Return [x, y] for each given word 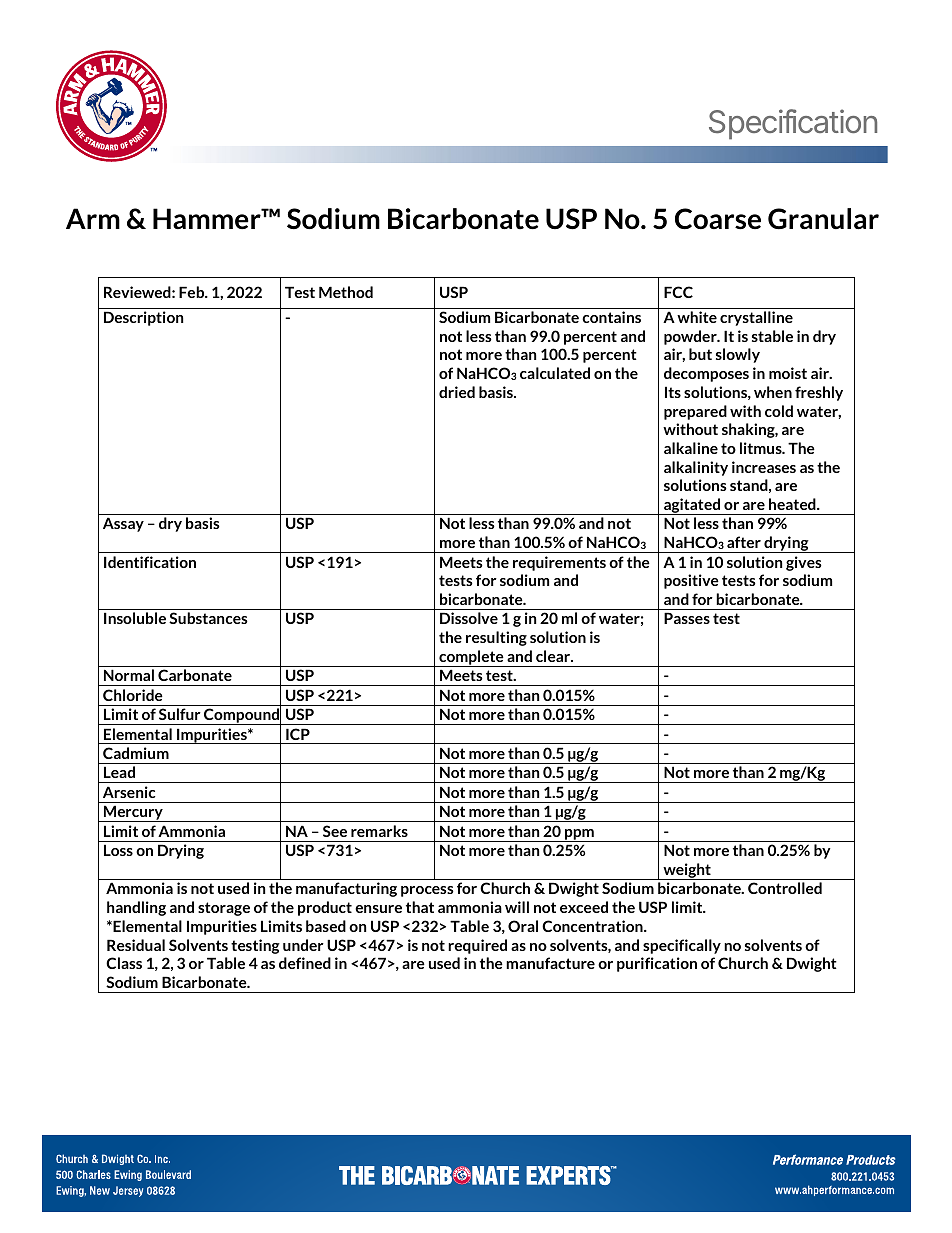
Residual [136, 945]
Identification [150, 562]
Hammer [208, 218]
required [477, 946]
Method [346, 292]
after [744, 542]
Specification [793, 124]
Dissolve [469, 618]
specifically [682, 946]
